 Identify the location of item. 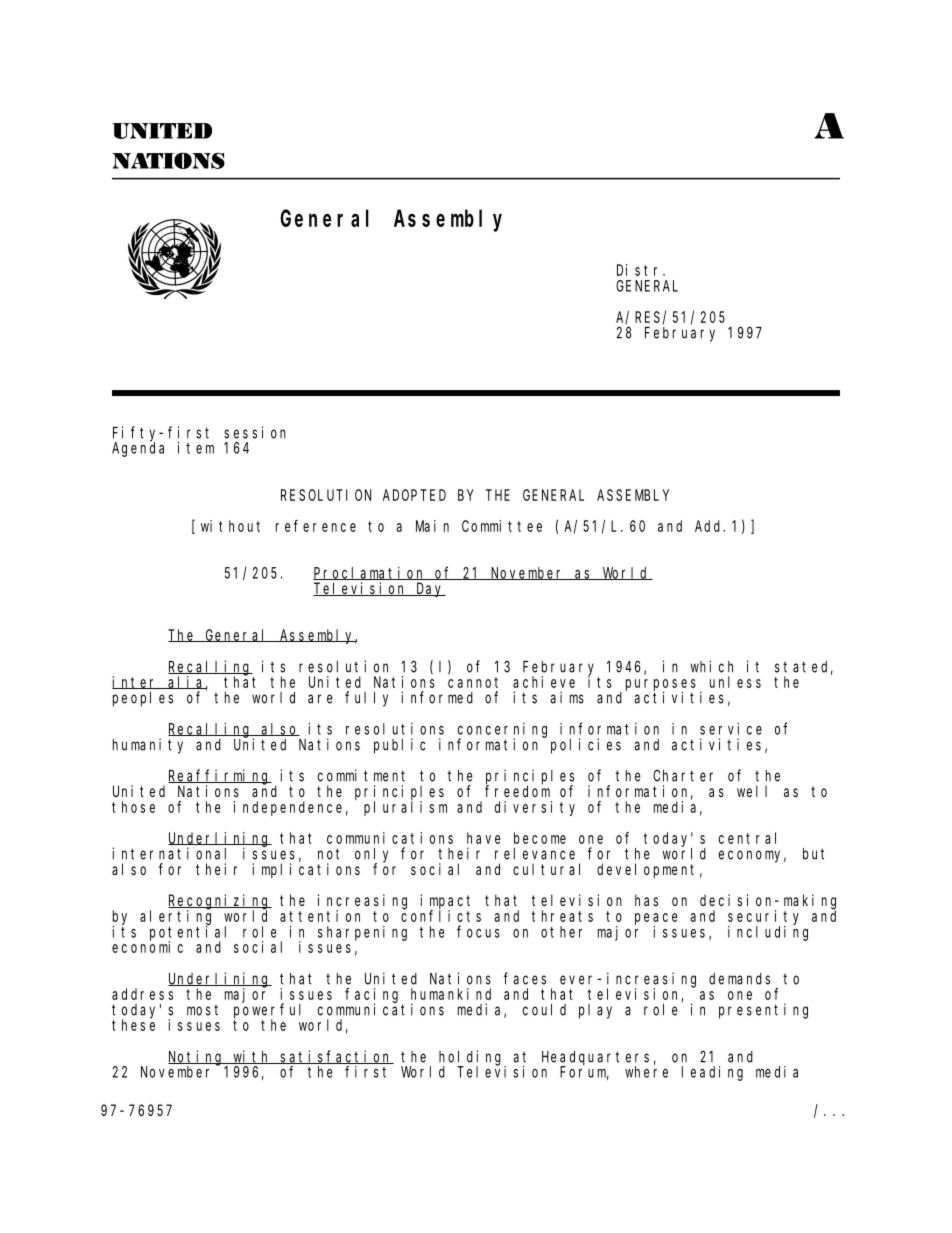
(196, 448).
